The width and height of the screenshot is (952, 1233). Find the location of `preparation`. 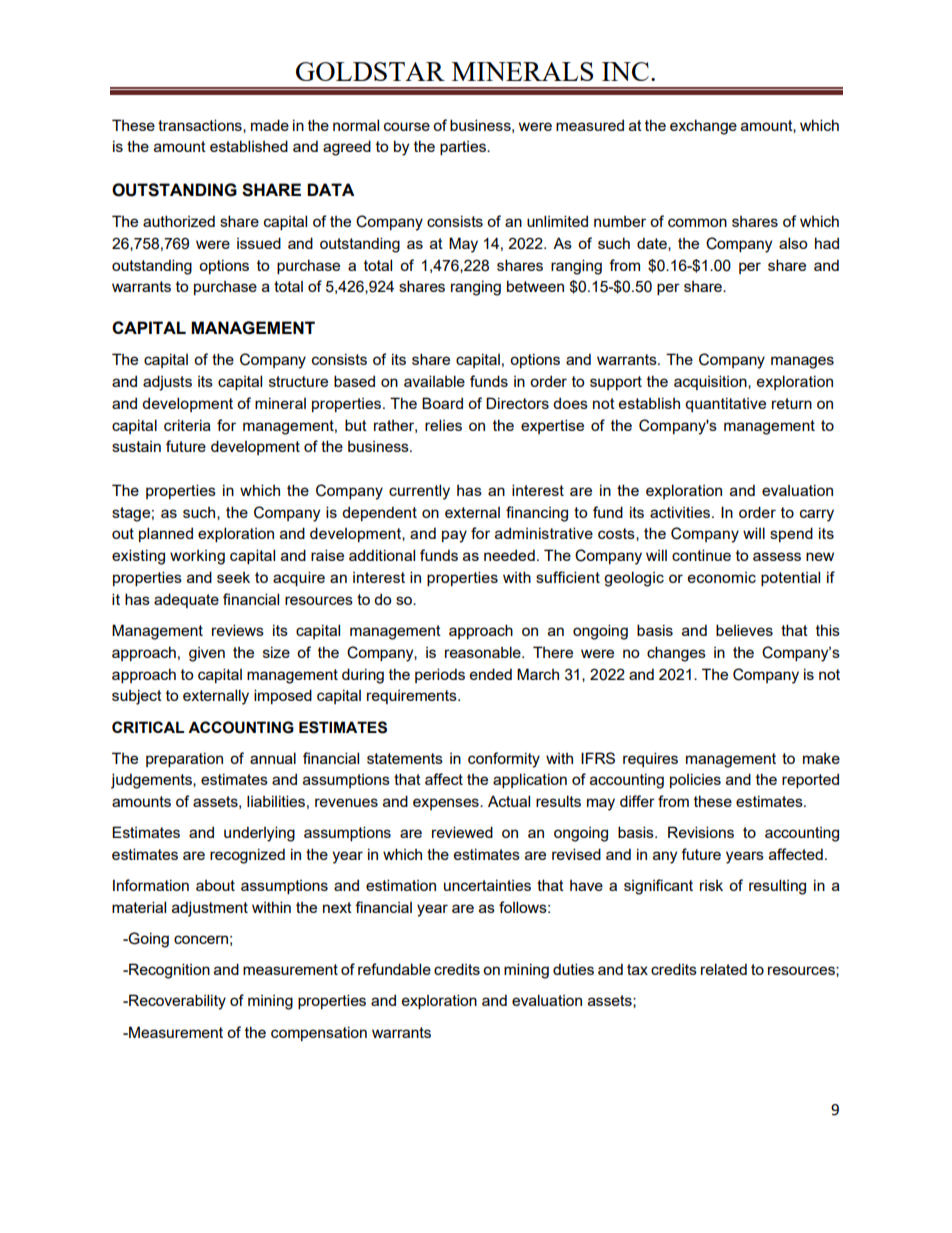

preparation is located at coordinates (184, 759).
